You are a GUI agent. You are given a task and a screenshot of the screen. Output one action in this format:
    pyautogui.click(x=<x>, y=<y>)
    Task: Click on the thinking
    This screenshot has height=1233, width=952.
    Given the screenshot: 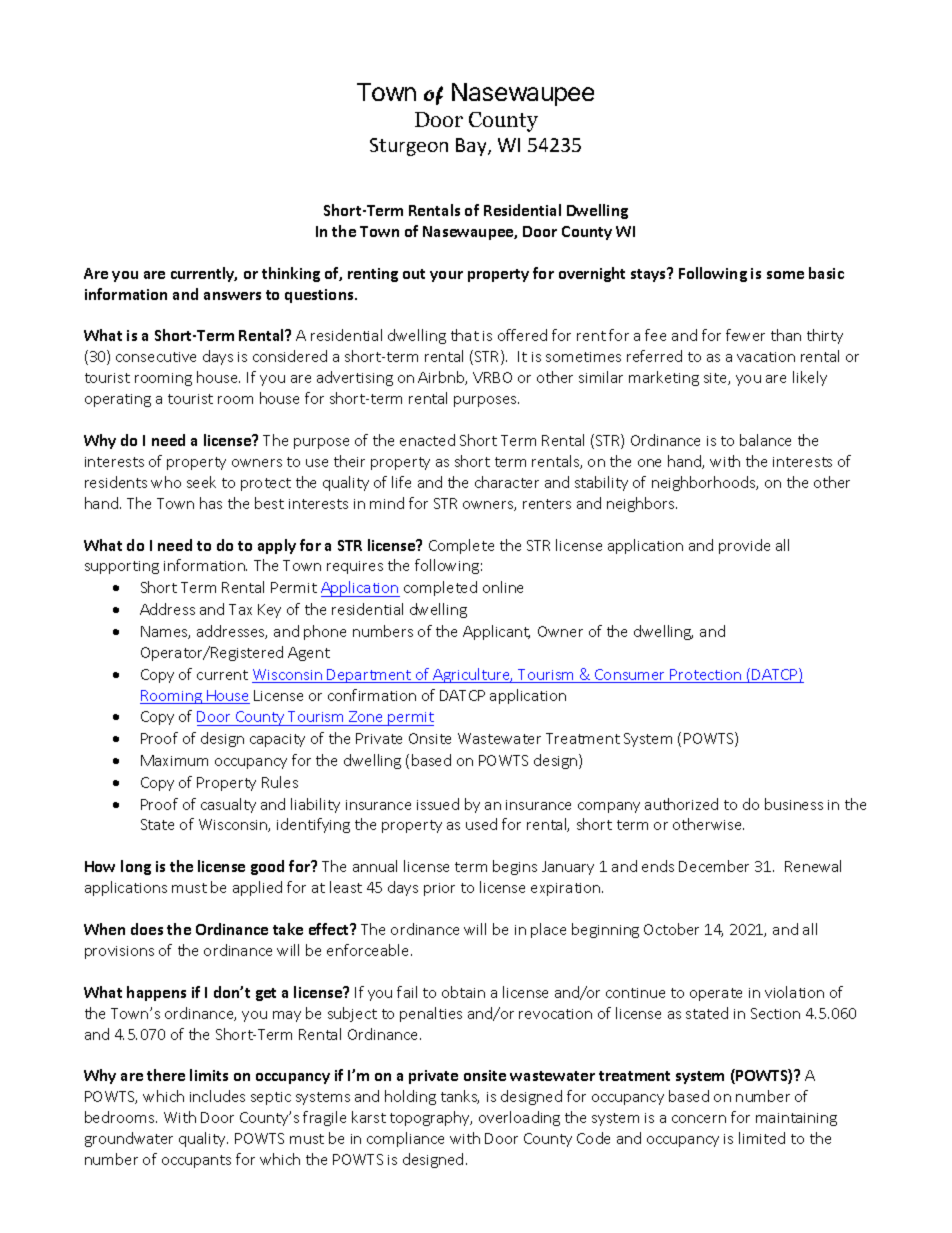 What is the action you would take?
    pyautogui.click(x=291, y=274)
